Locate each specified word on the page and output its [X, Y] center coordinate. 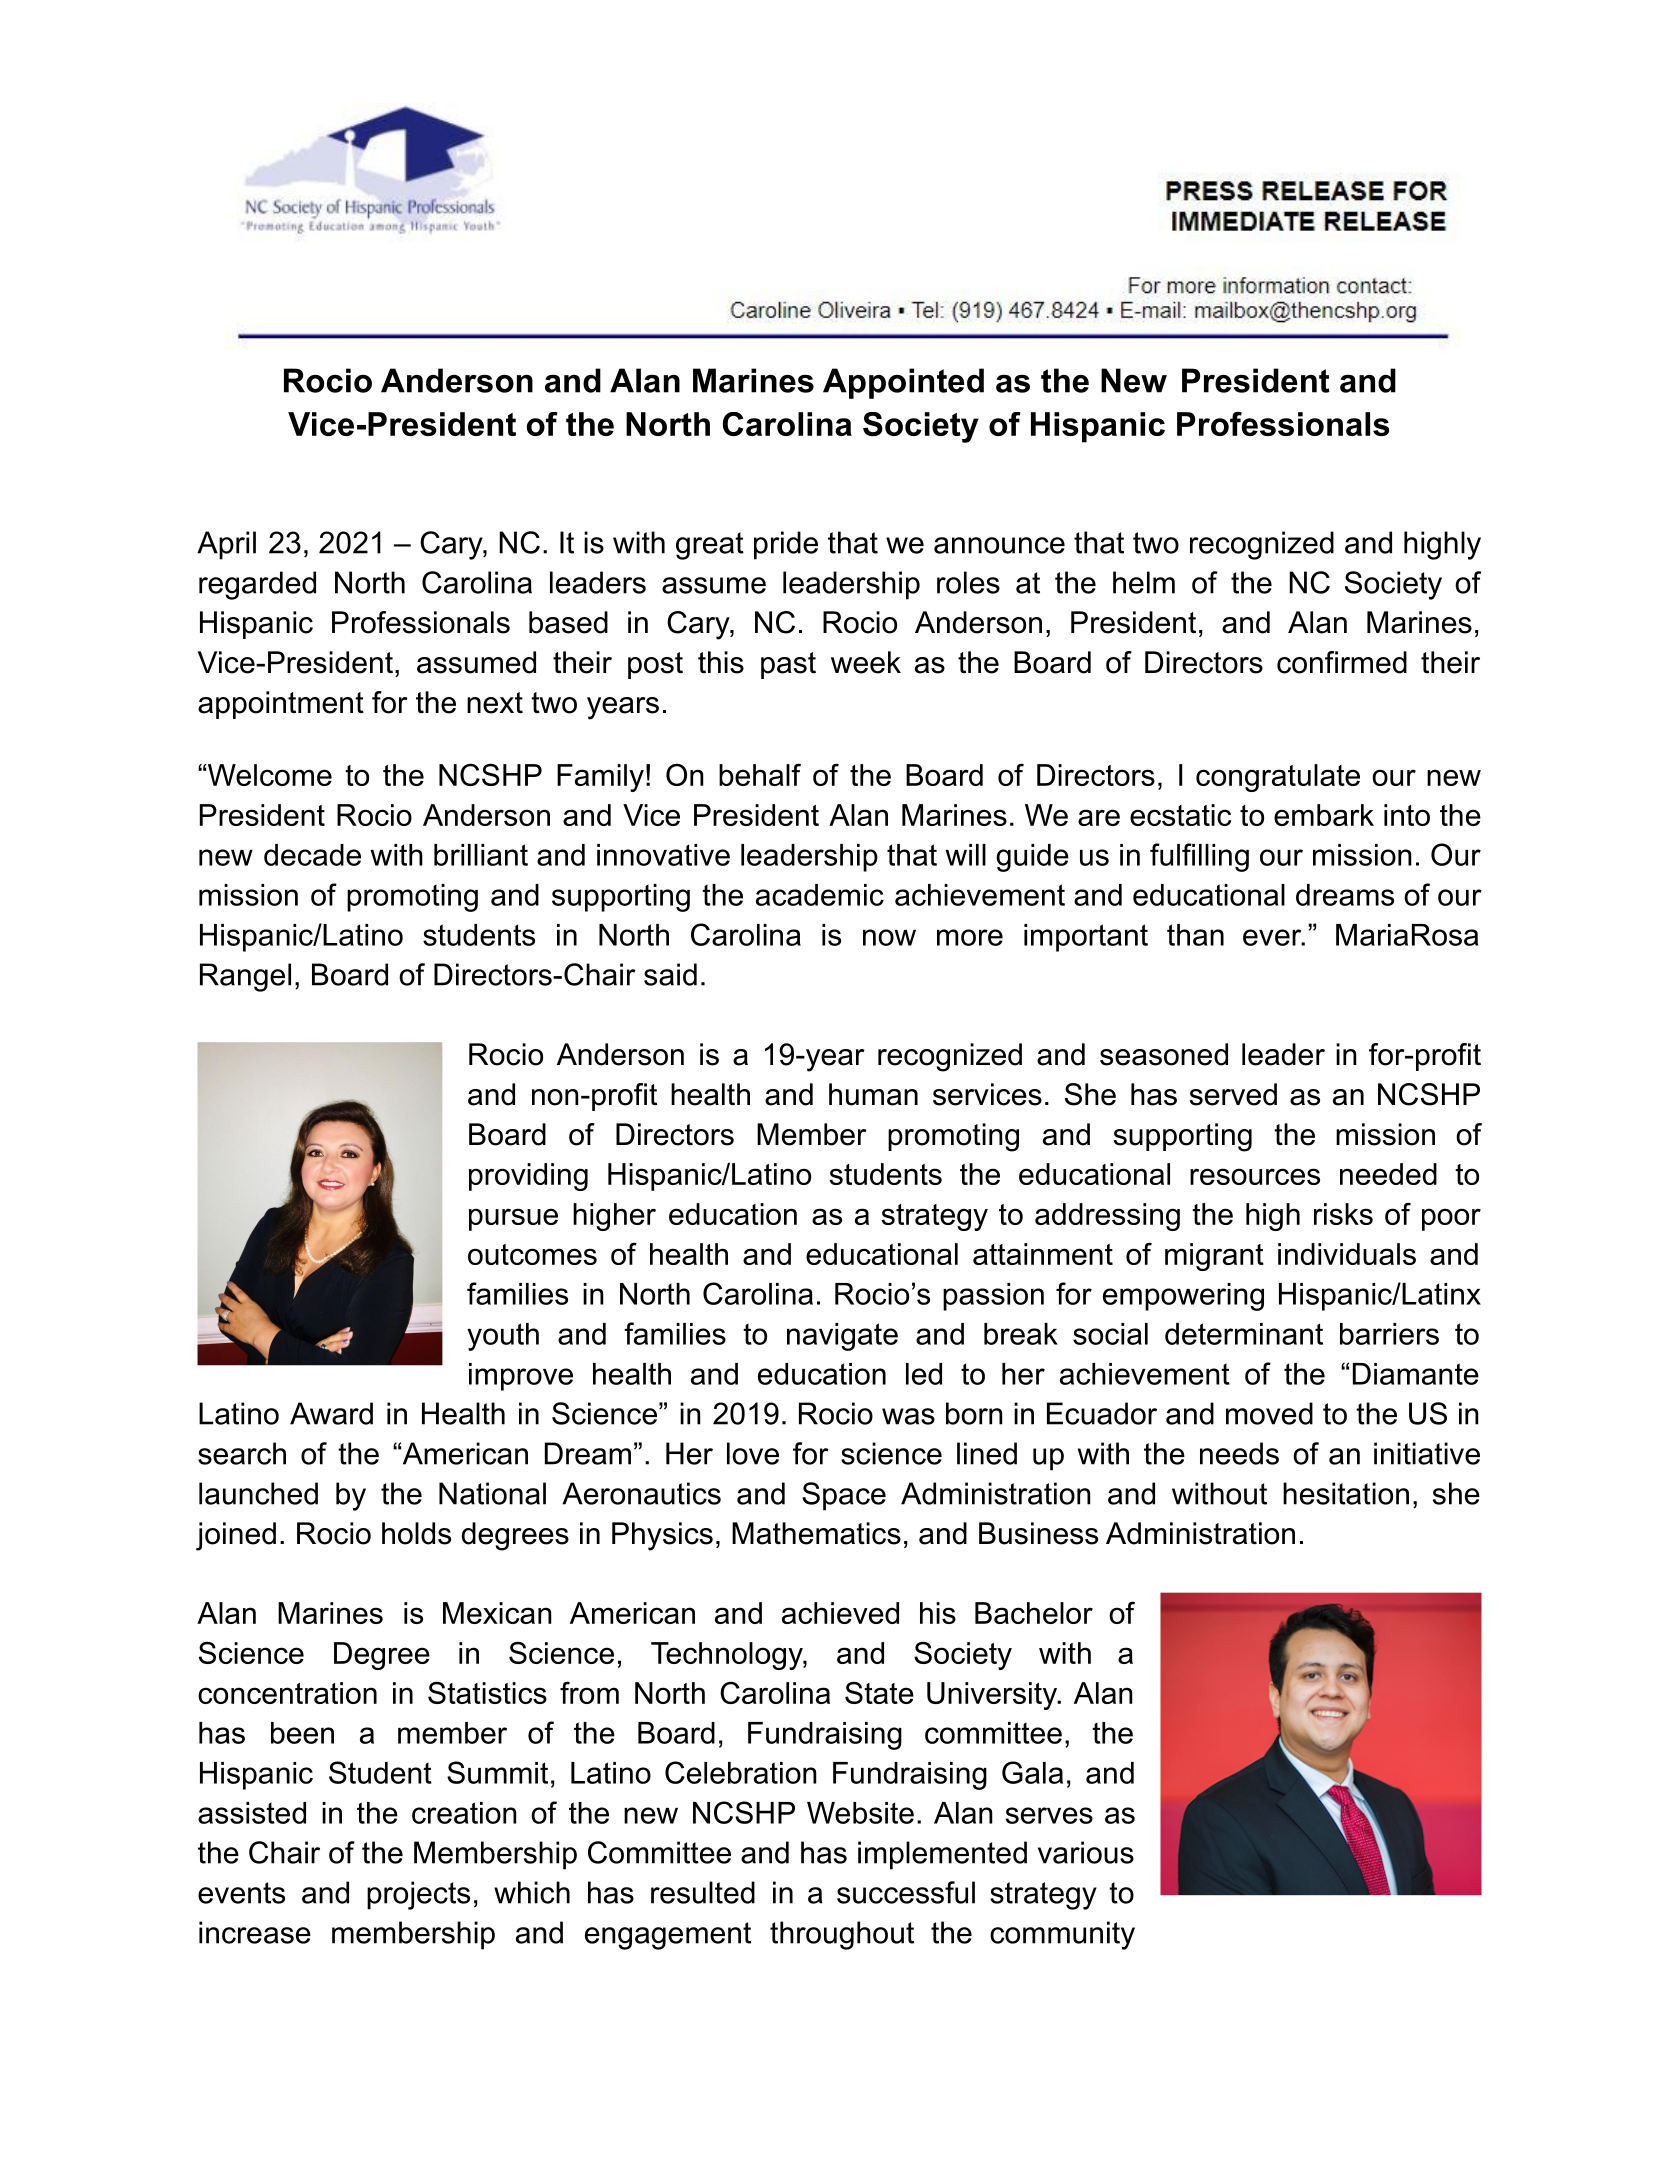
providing [528, 1177]
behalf [760, 774]
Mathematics [816, 1533]
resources [1255, 1176]
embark [1324, 815]
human [873, 1094]
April [226, 545]
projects [418, 1895]
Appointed [903, 383]
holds [416, 1533]
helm [1144, 582]
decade [312, 855]
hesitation [1346, 1493]
